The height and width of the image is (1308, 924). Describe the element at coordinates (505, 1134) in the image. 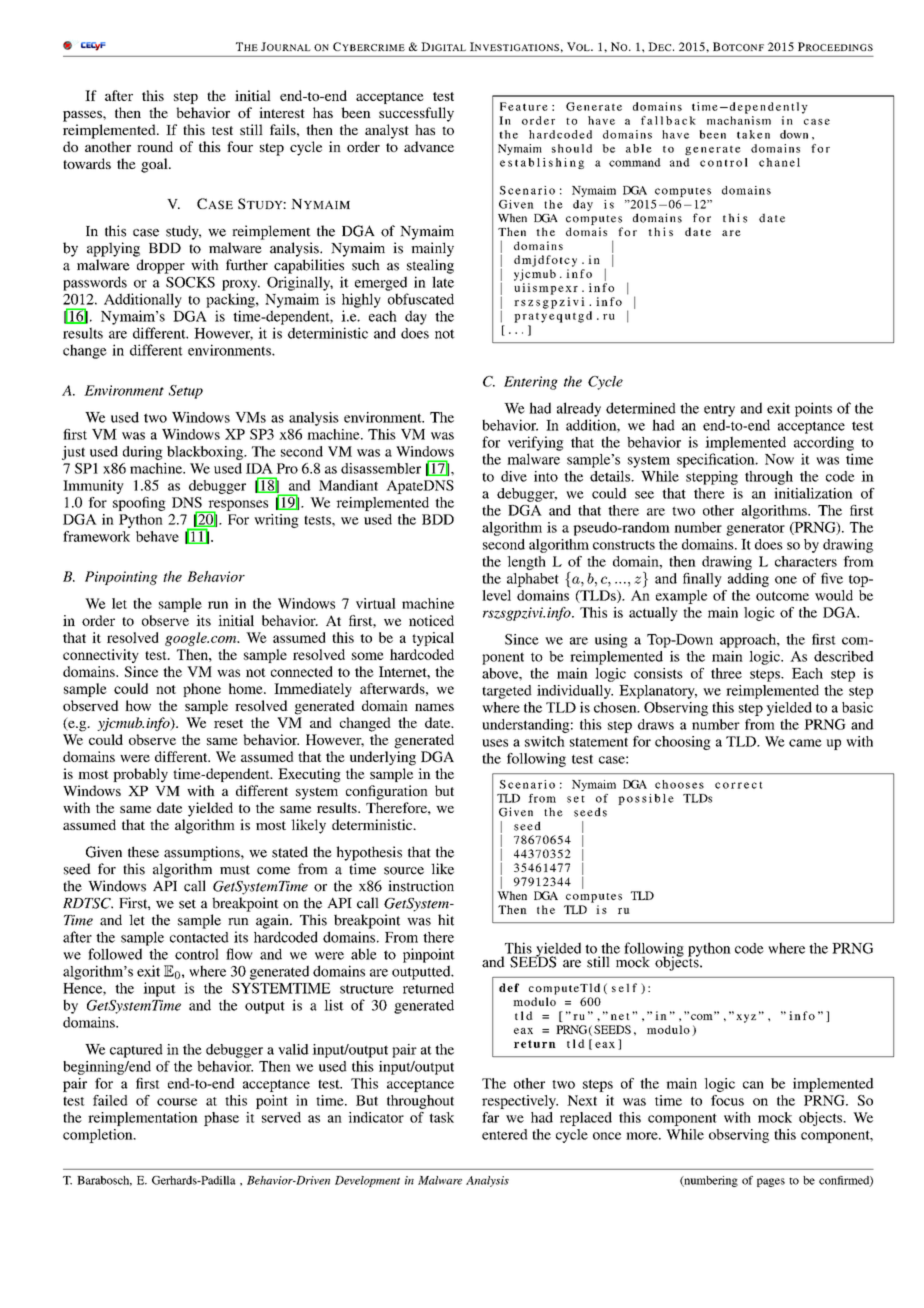

I see `entered` at that location.
